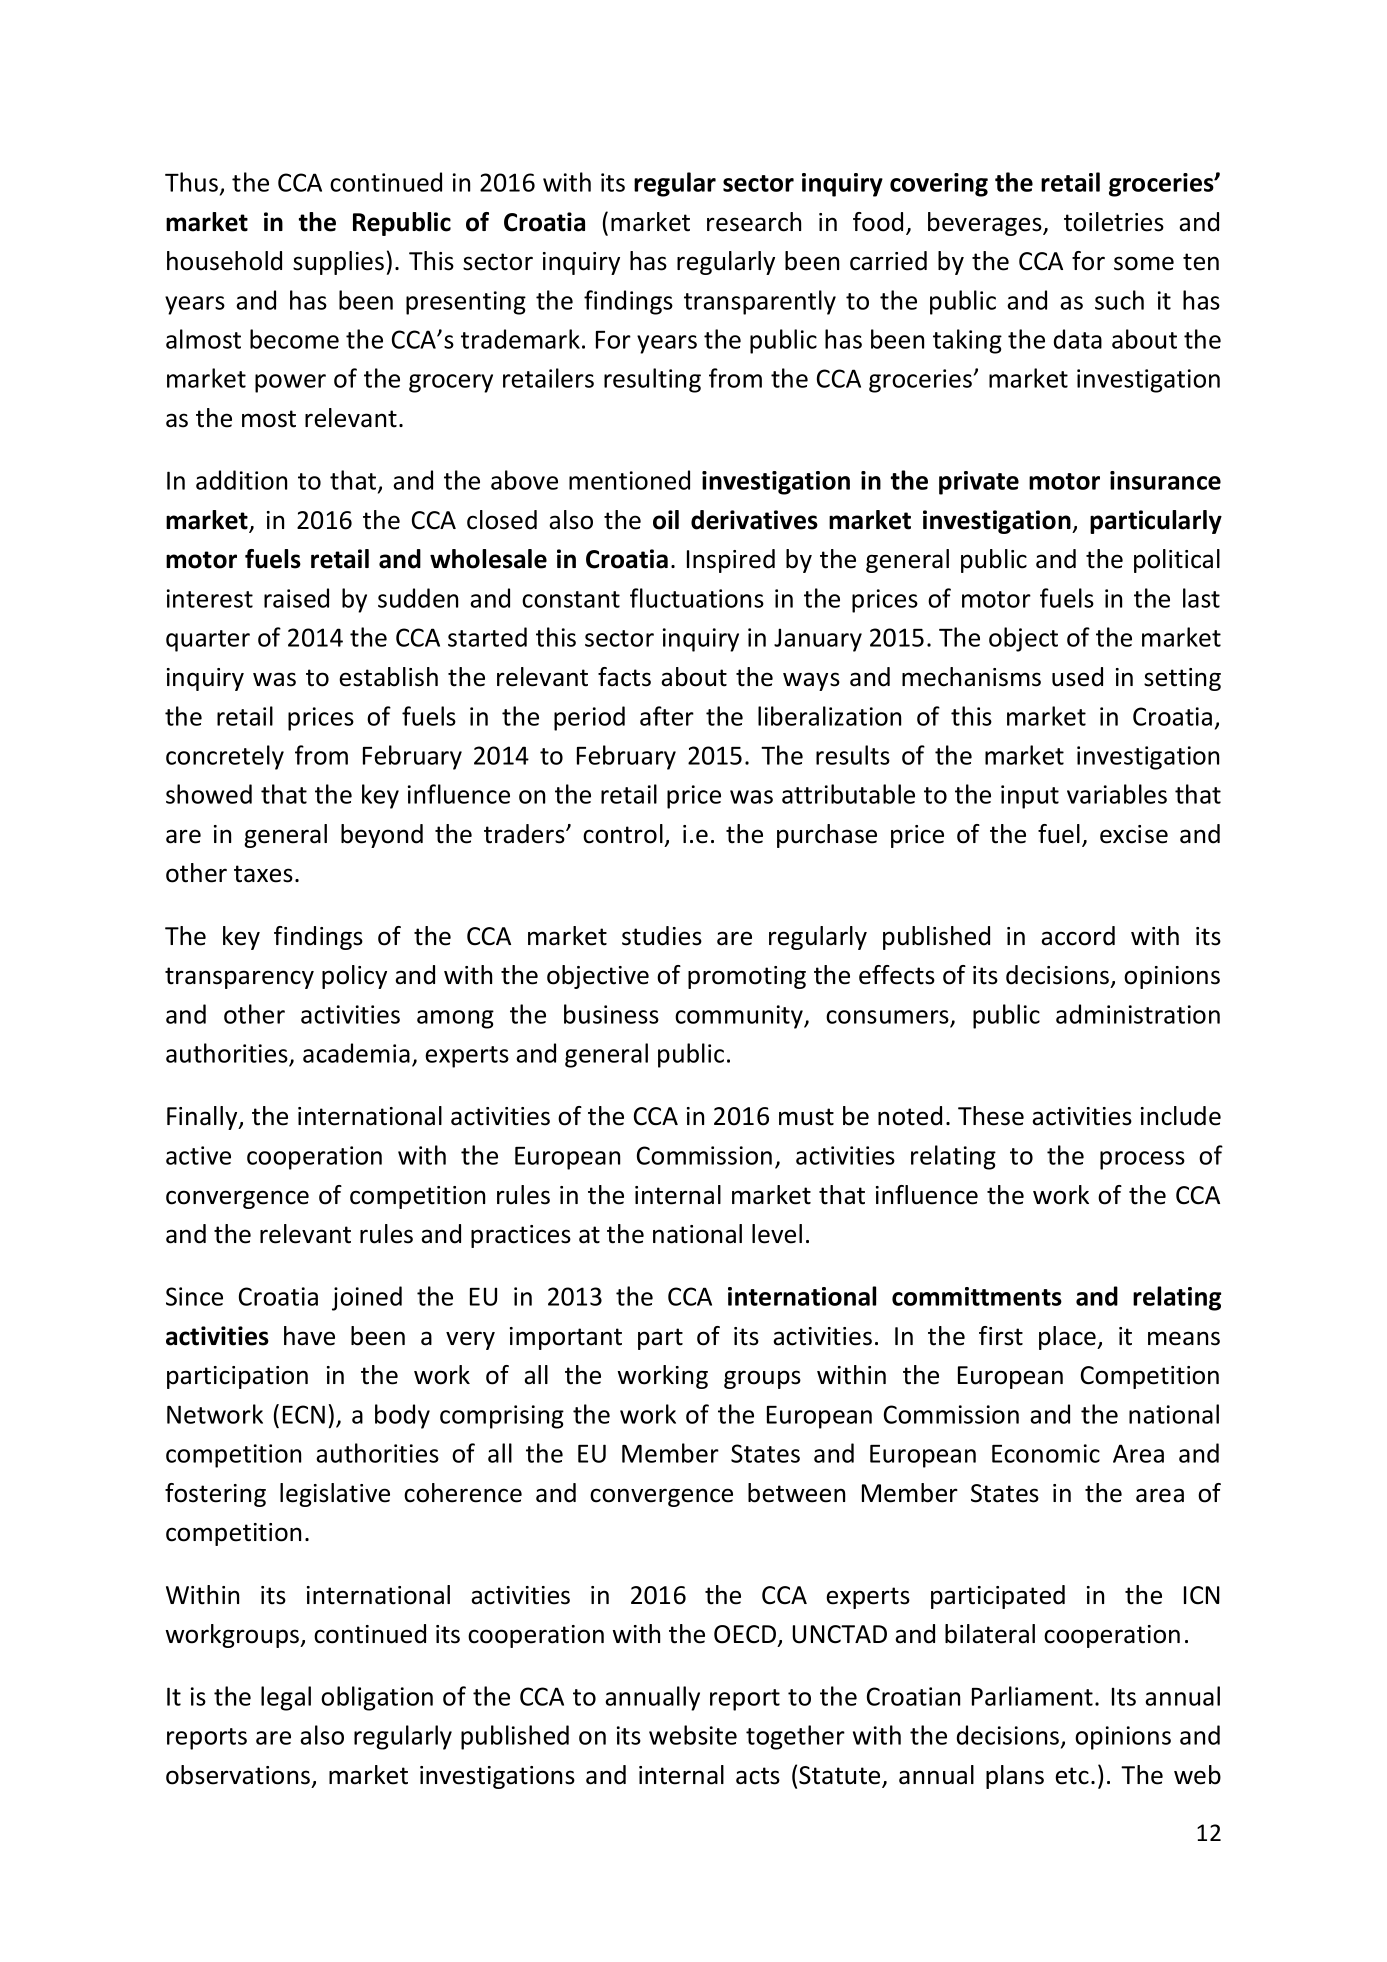 The image size is (1387, 1962). Describe the element at coordinates (338, 263) in the screenshot. I see `supplies` at that location.
